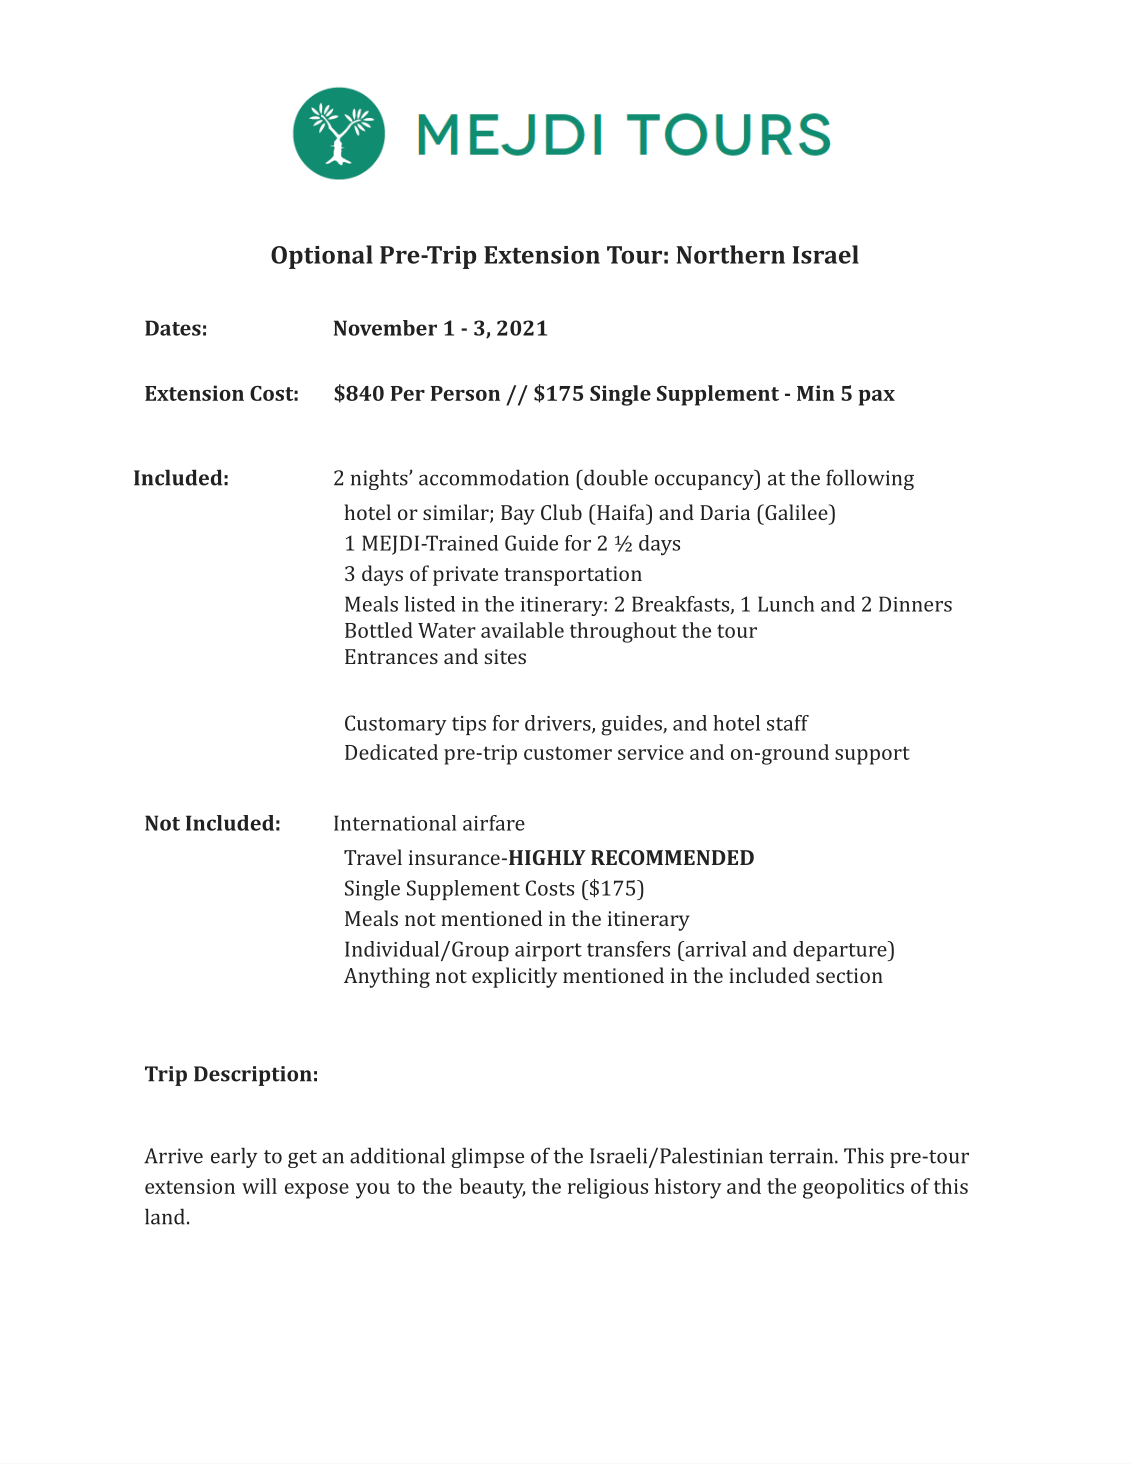 The height and width of the screenshot is (1464, 1131). What do you see at coordinates (714, 949) in the screenshot?
I see `arrival` at bounding box center [714, 949].
